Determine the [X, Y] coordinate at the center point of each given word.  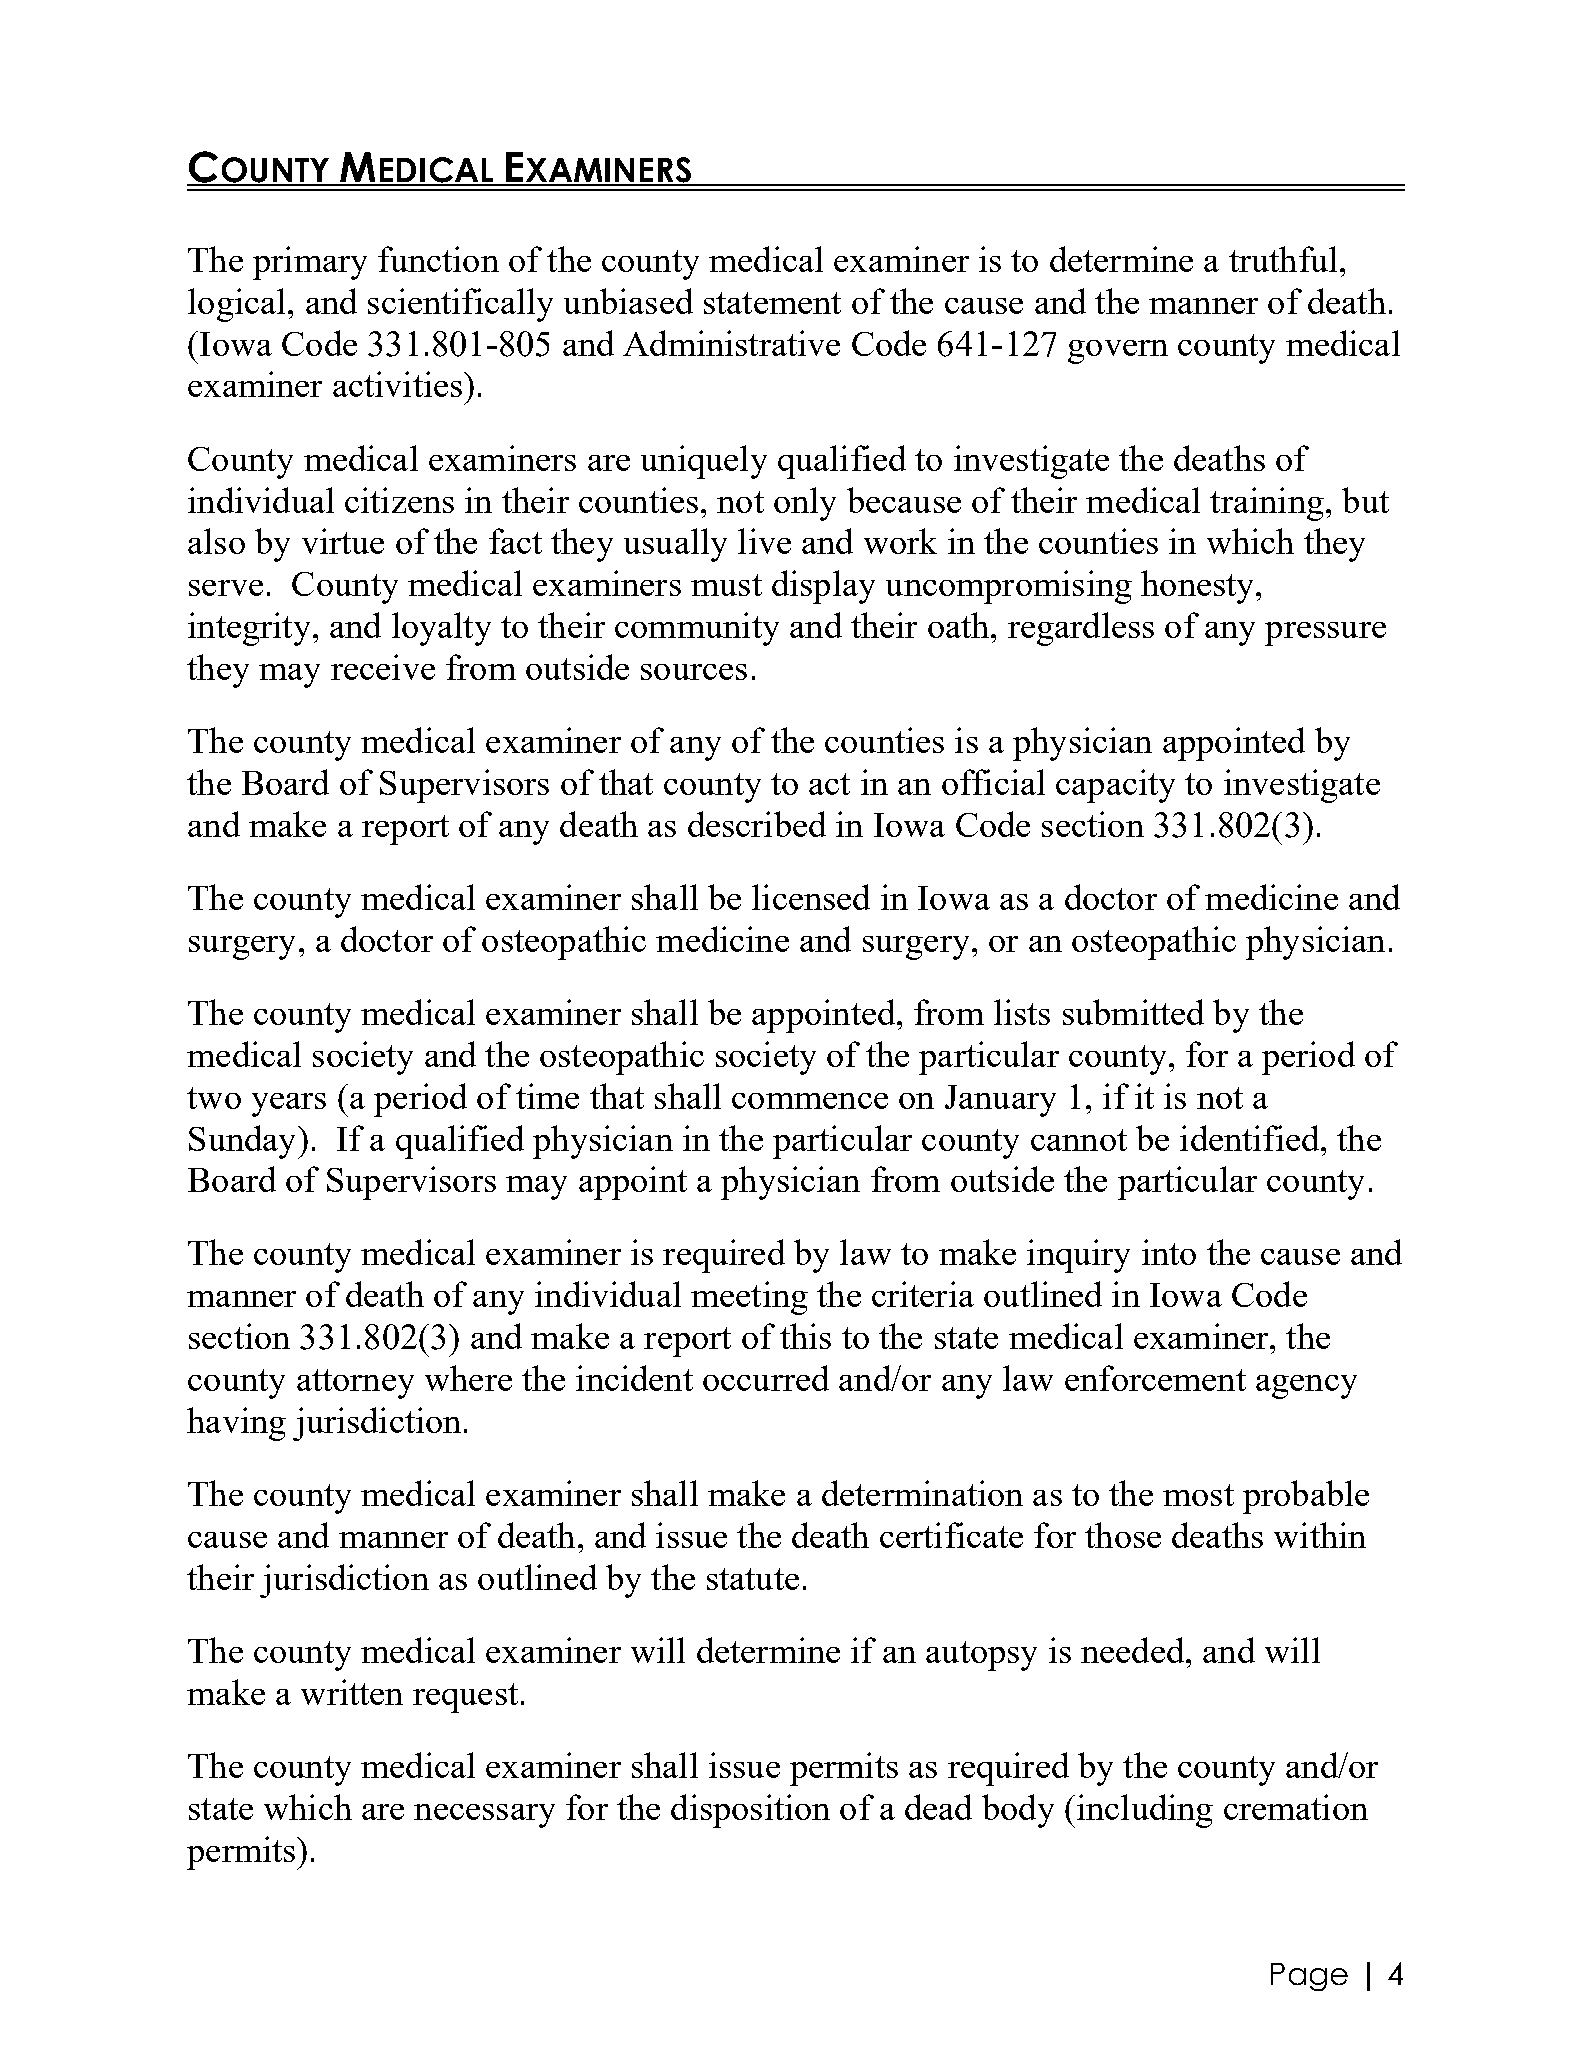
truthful [1283, 259]
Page [1309, 1977]
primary [310, 263]
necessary [484, 1816]
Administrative [731, 343]
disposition [750, 1811]
